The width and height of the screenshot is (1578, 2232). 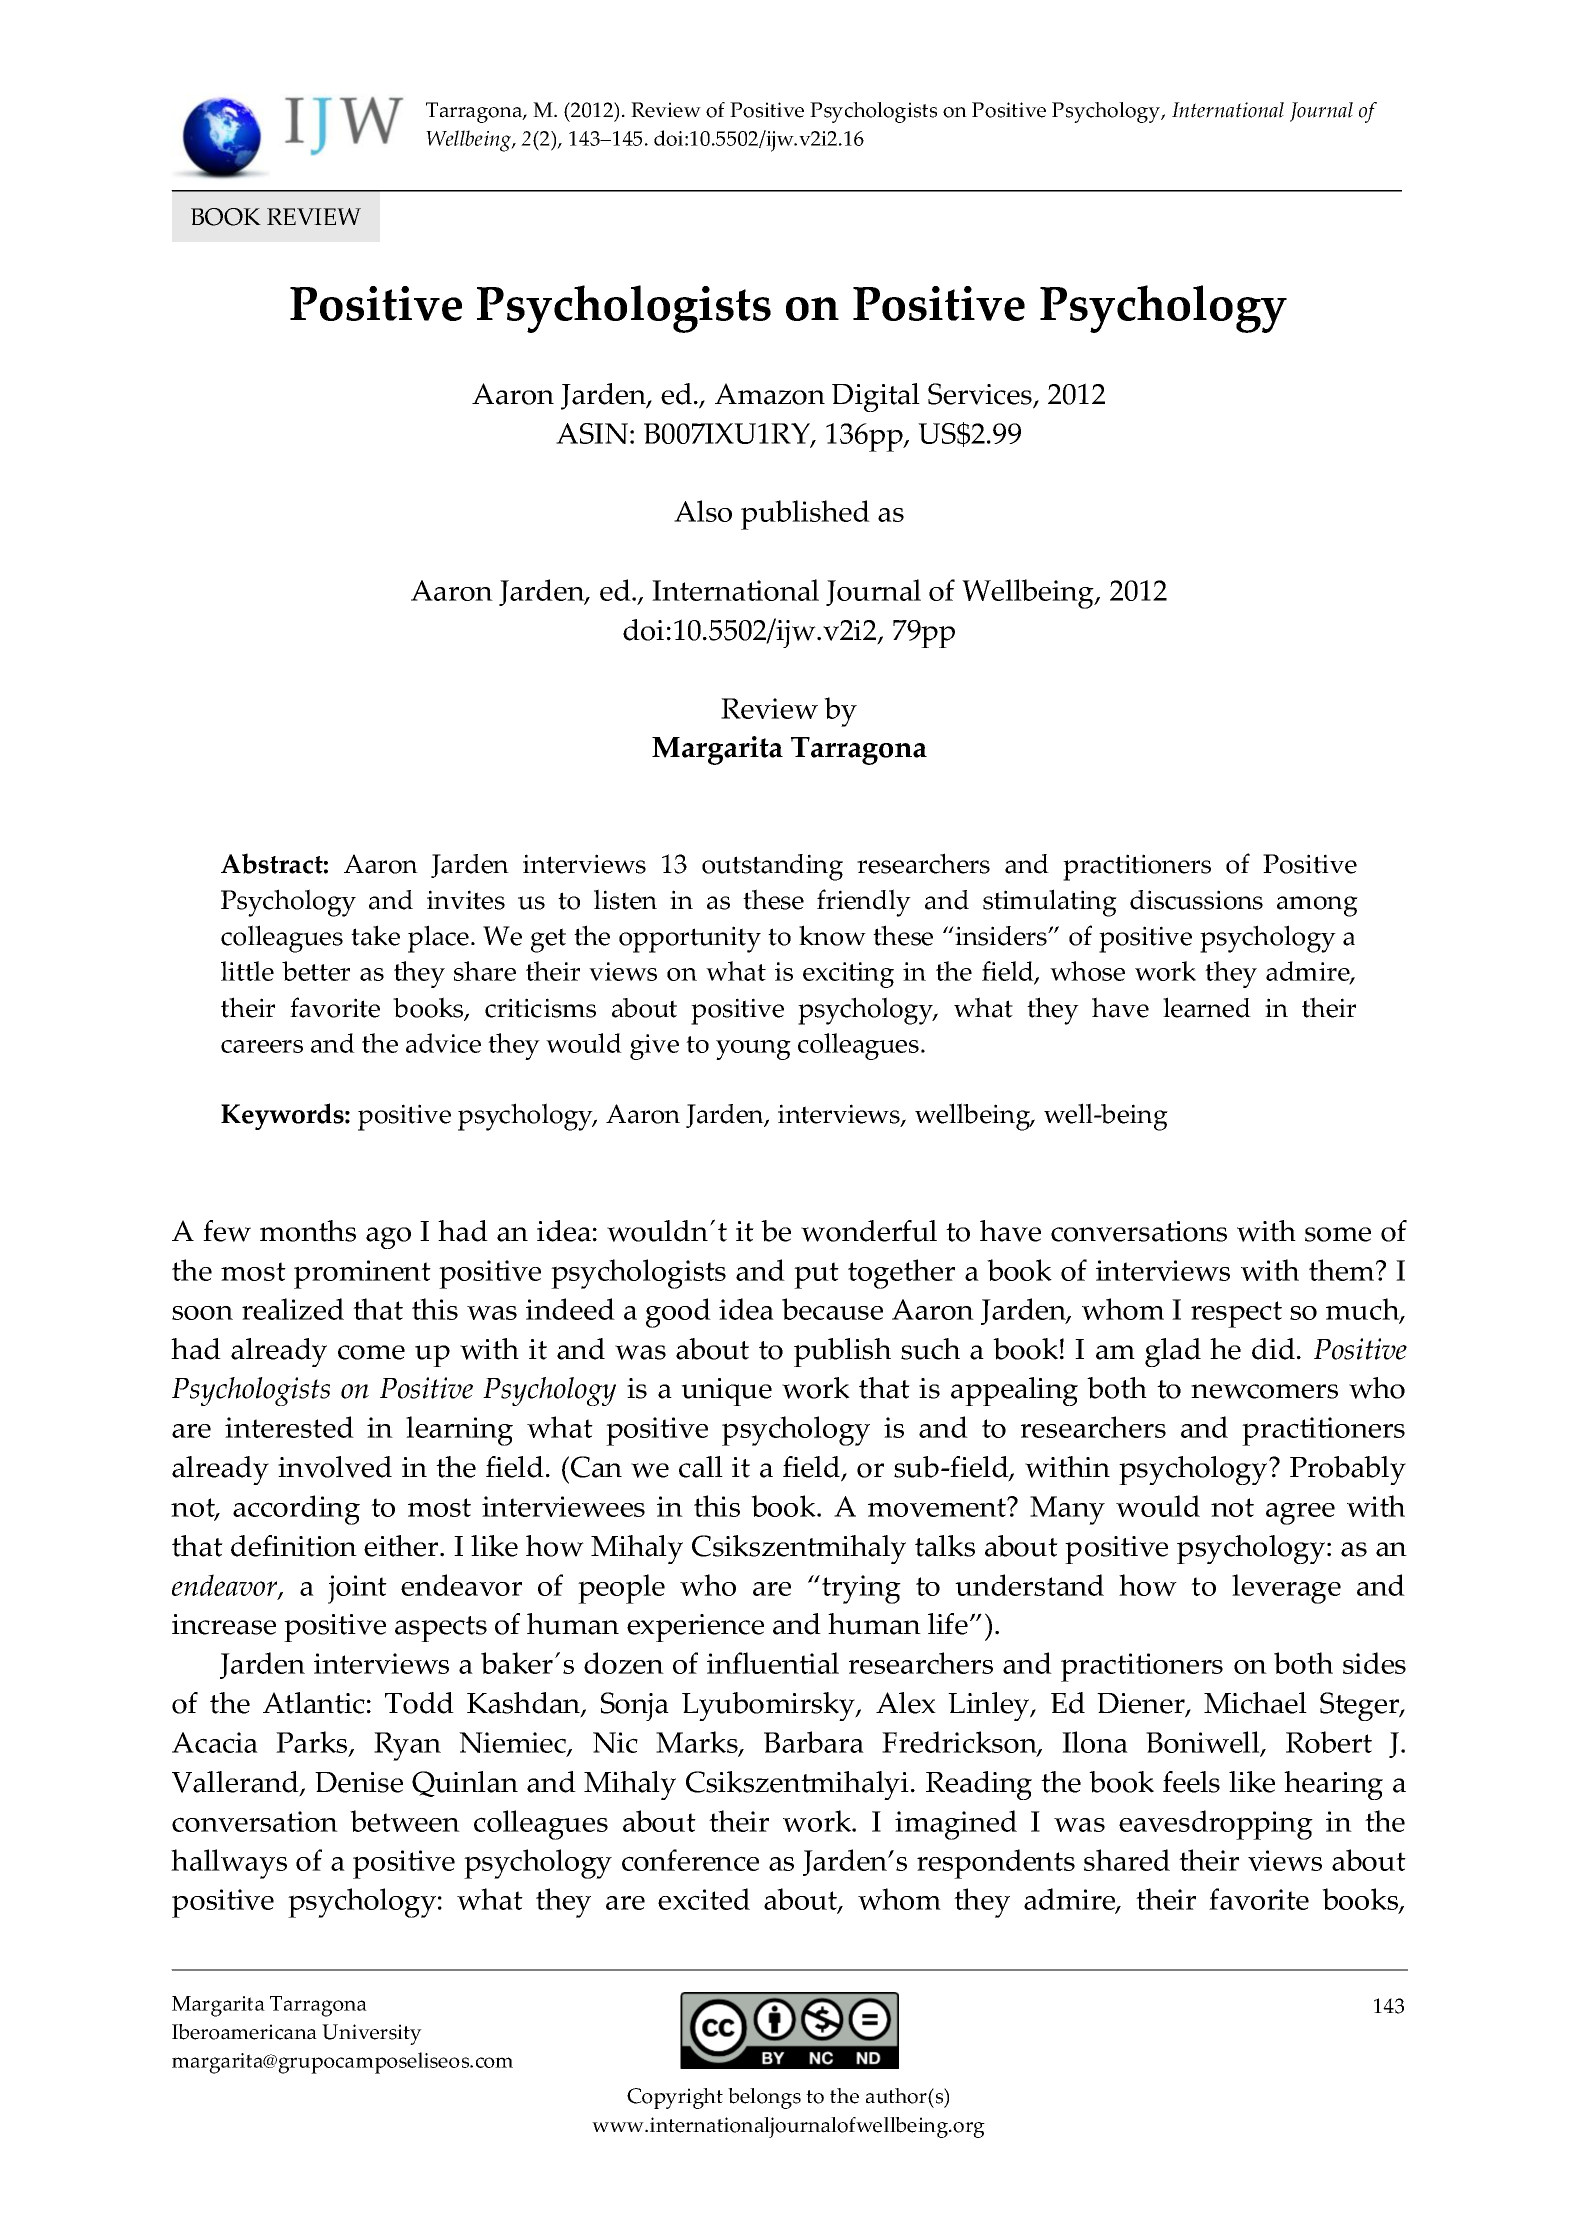 I want to click on agree, so click(x=1300, y=1514).
